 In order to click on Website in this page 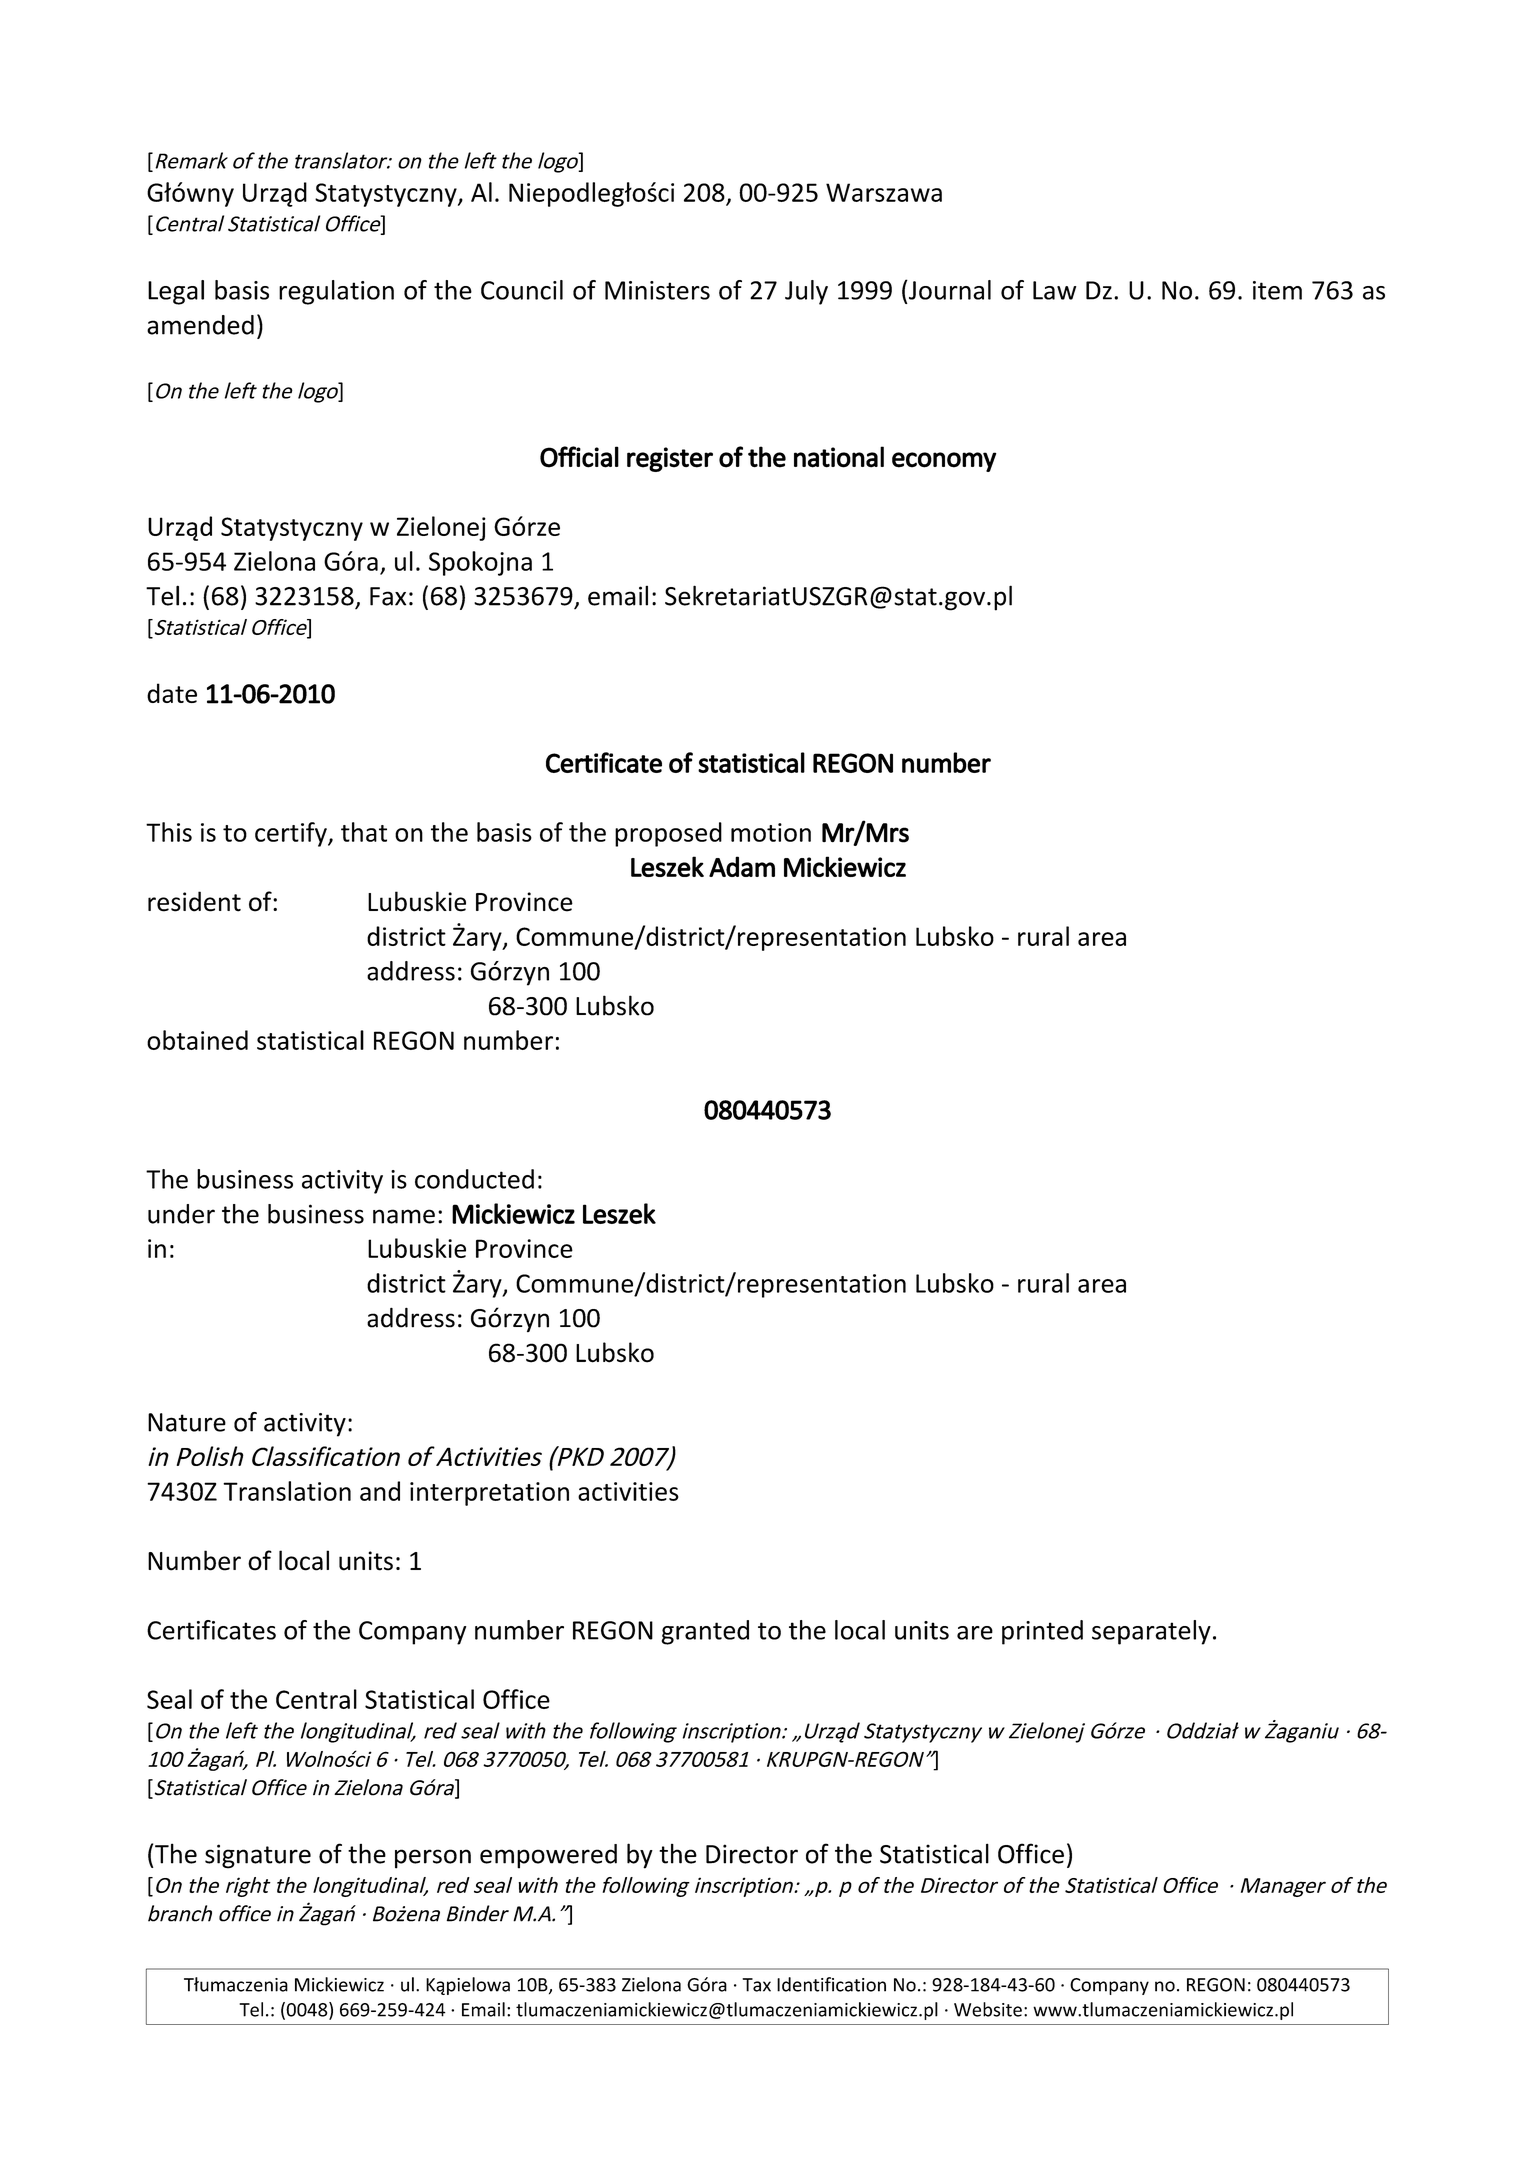, I will do `click(988, 2009)`.
